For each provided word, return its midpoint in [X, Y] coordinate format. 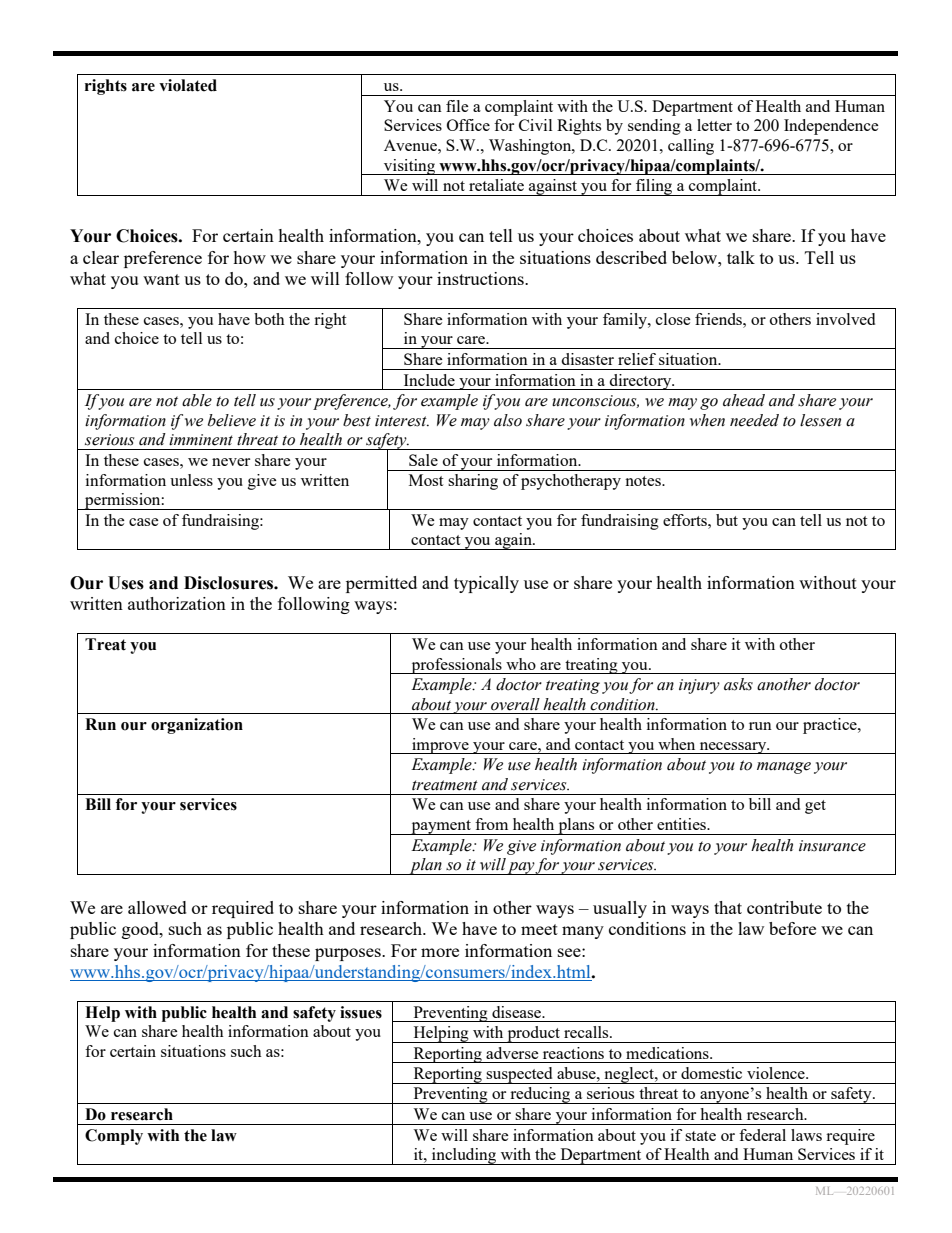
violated [188, 85]
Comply [114, 1137]
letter [714, 125]
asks [738, 684]
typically [486, 584]
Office [468, 125]
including [464, 1156]
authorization [177, 603]
